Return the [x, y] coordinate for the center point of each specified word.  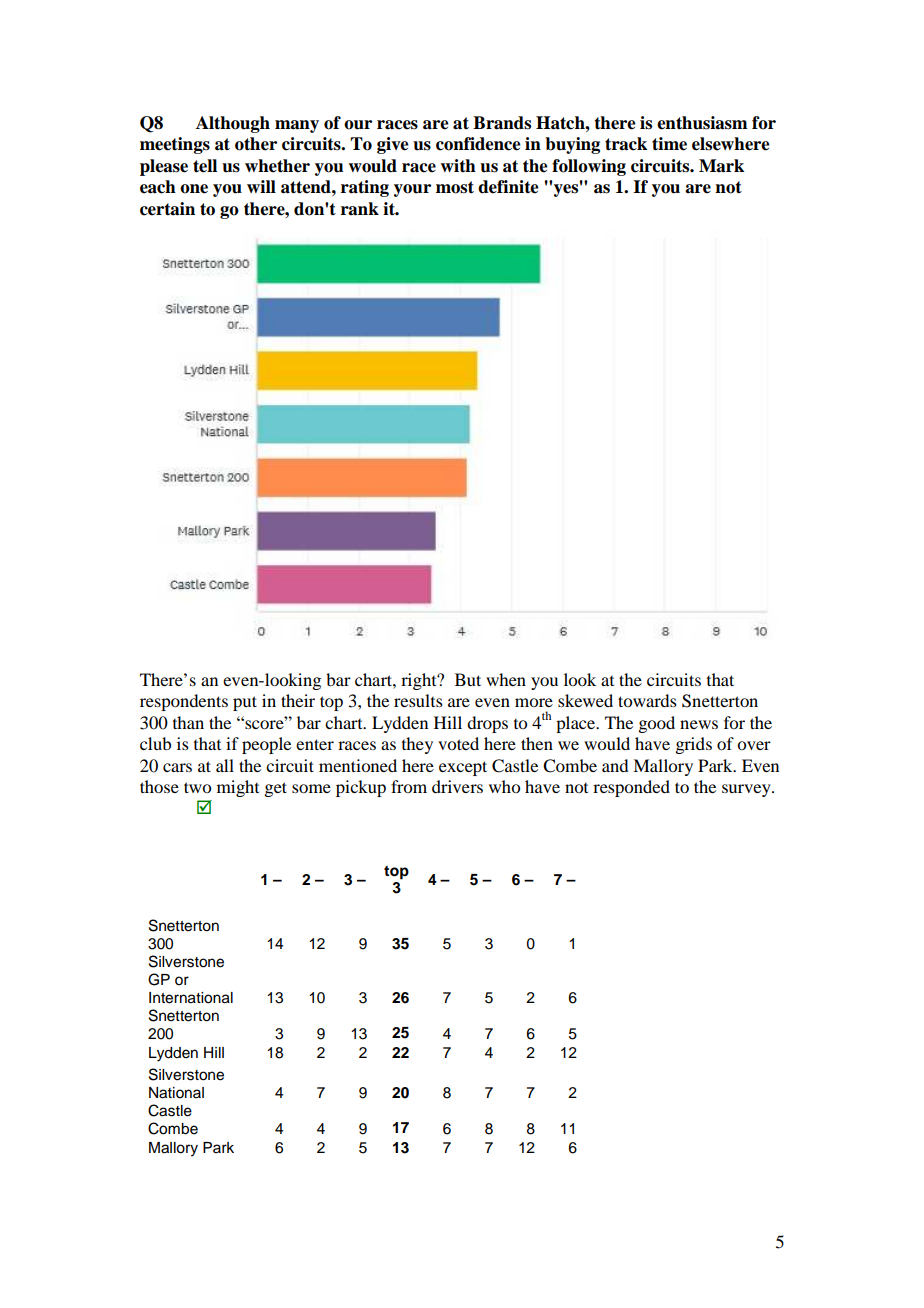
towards [647, 700]
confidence [478, 144]
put [245, 703]
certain [167, 209]
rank [360, 209]
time [669, 144]
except [463, 768]
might [238, 788]
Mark [721, 166]
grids [693, 745]
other [256, 144]
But [468, 679]
